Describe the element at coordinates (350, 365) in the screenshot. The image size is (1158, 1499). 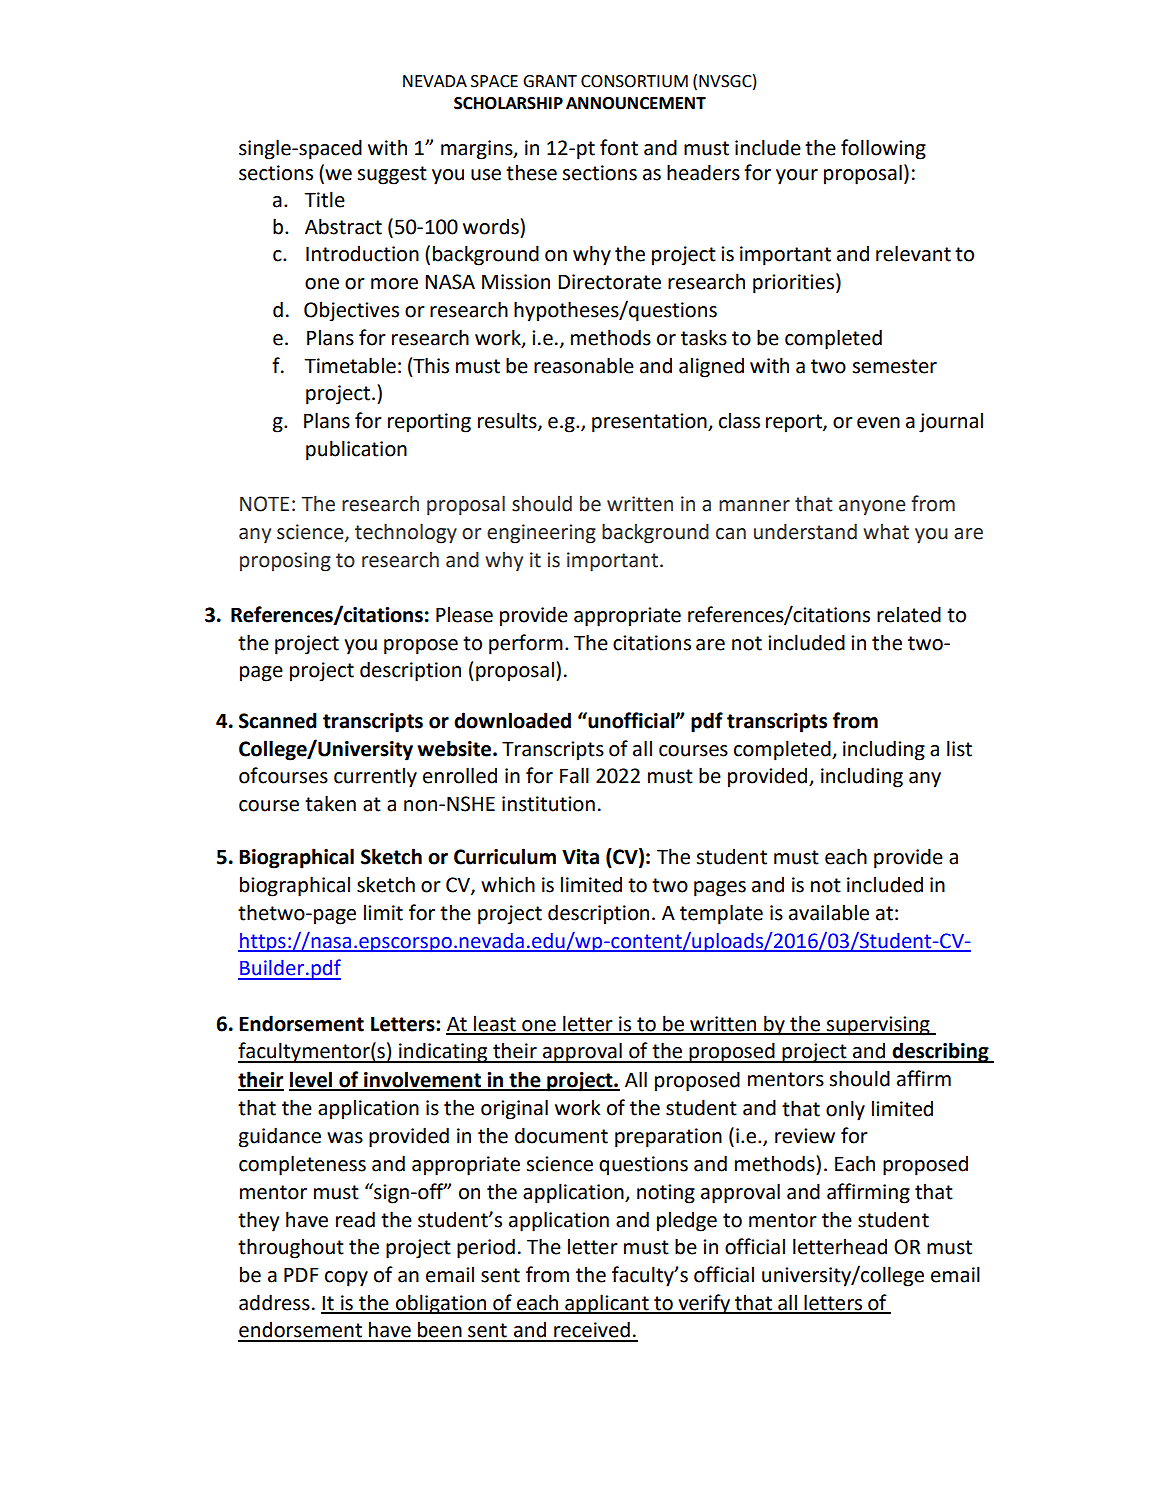
I see `Timetable` at that location.
